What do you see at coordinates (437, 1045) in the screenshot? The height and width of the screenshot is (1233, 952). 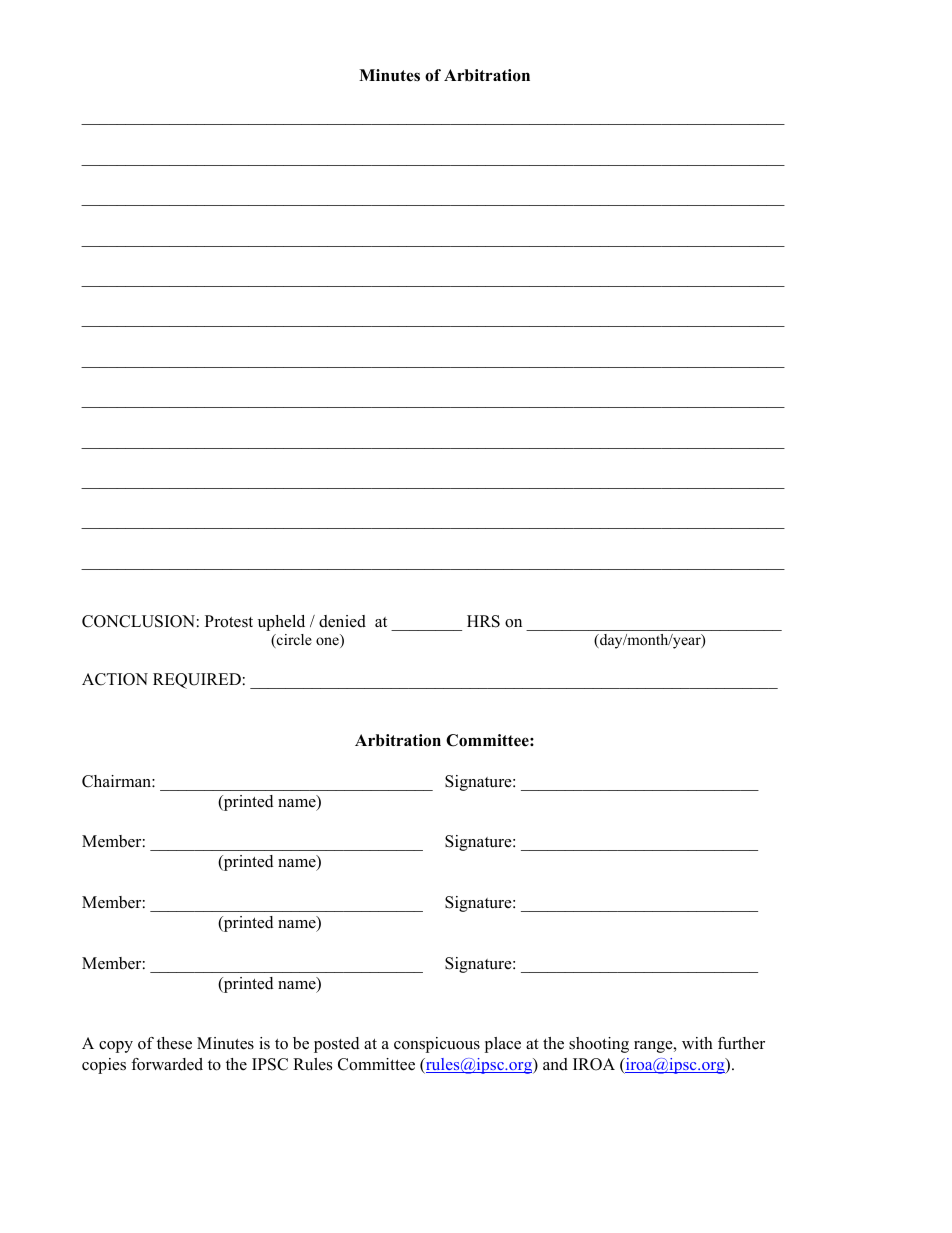 I see `conspicuous` at bounding box center [437, 1045].
